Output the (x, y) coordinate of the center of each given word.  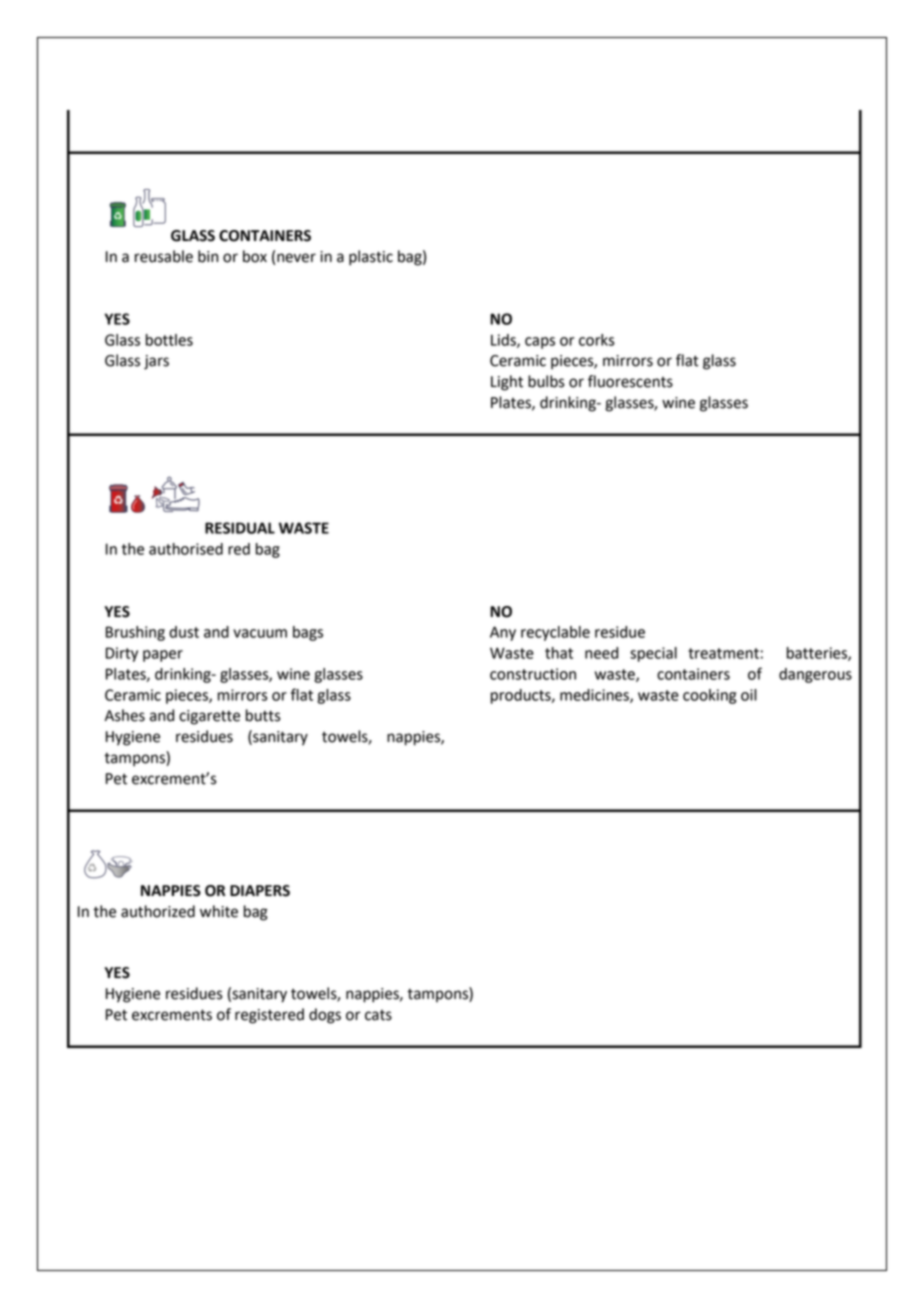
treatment (723, 653)
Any (503, 633)
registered (269, 1016)
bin (208, 256)
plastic (371, 258)
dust (184, 632)
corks (597, 340)
